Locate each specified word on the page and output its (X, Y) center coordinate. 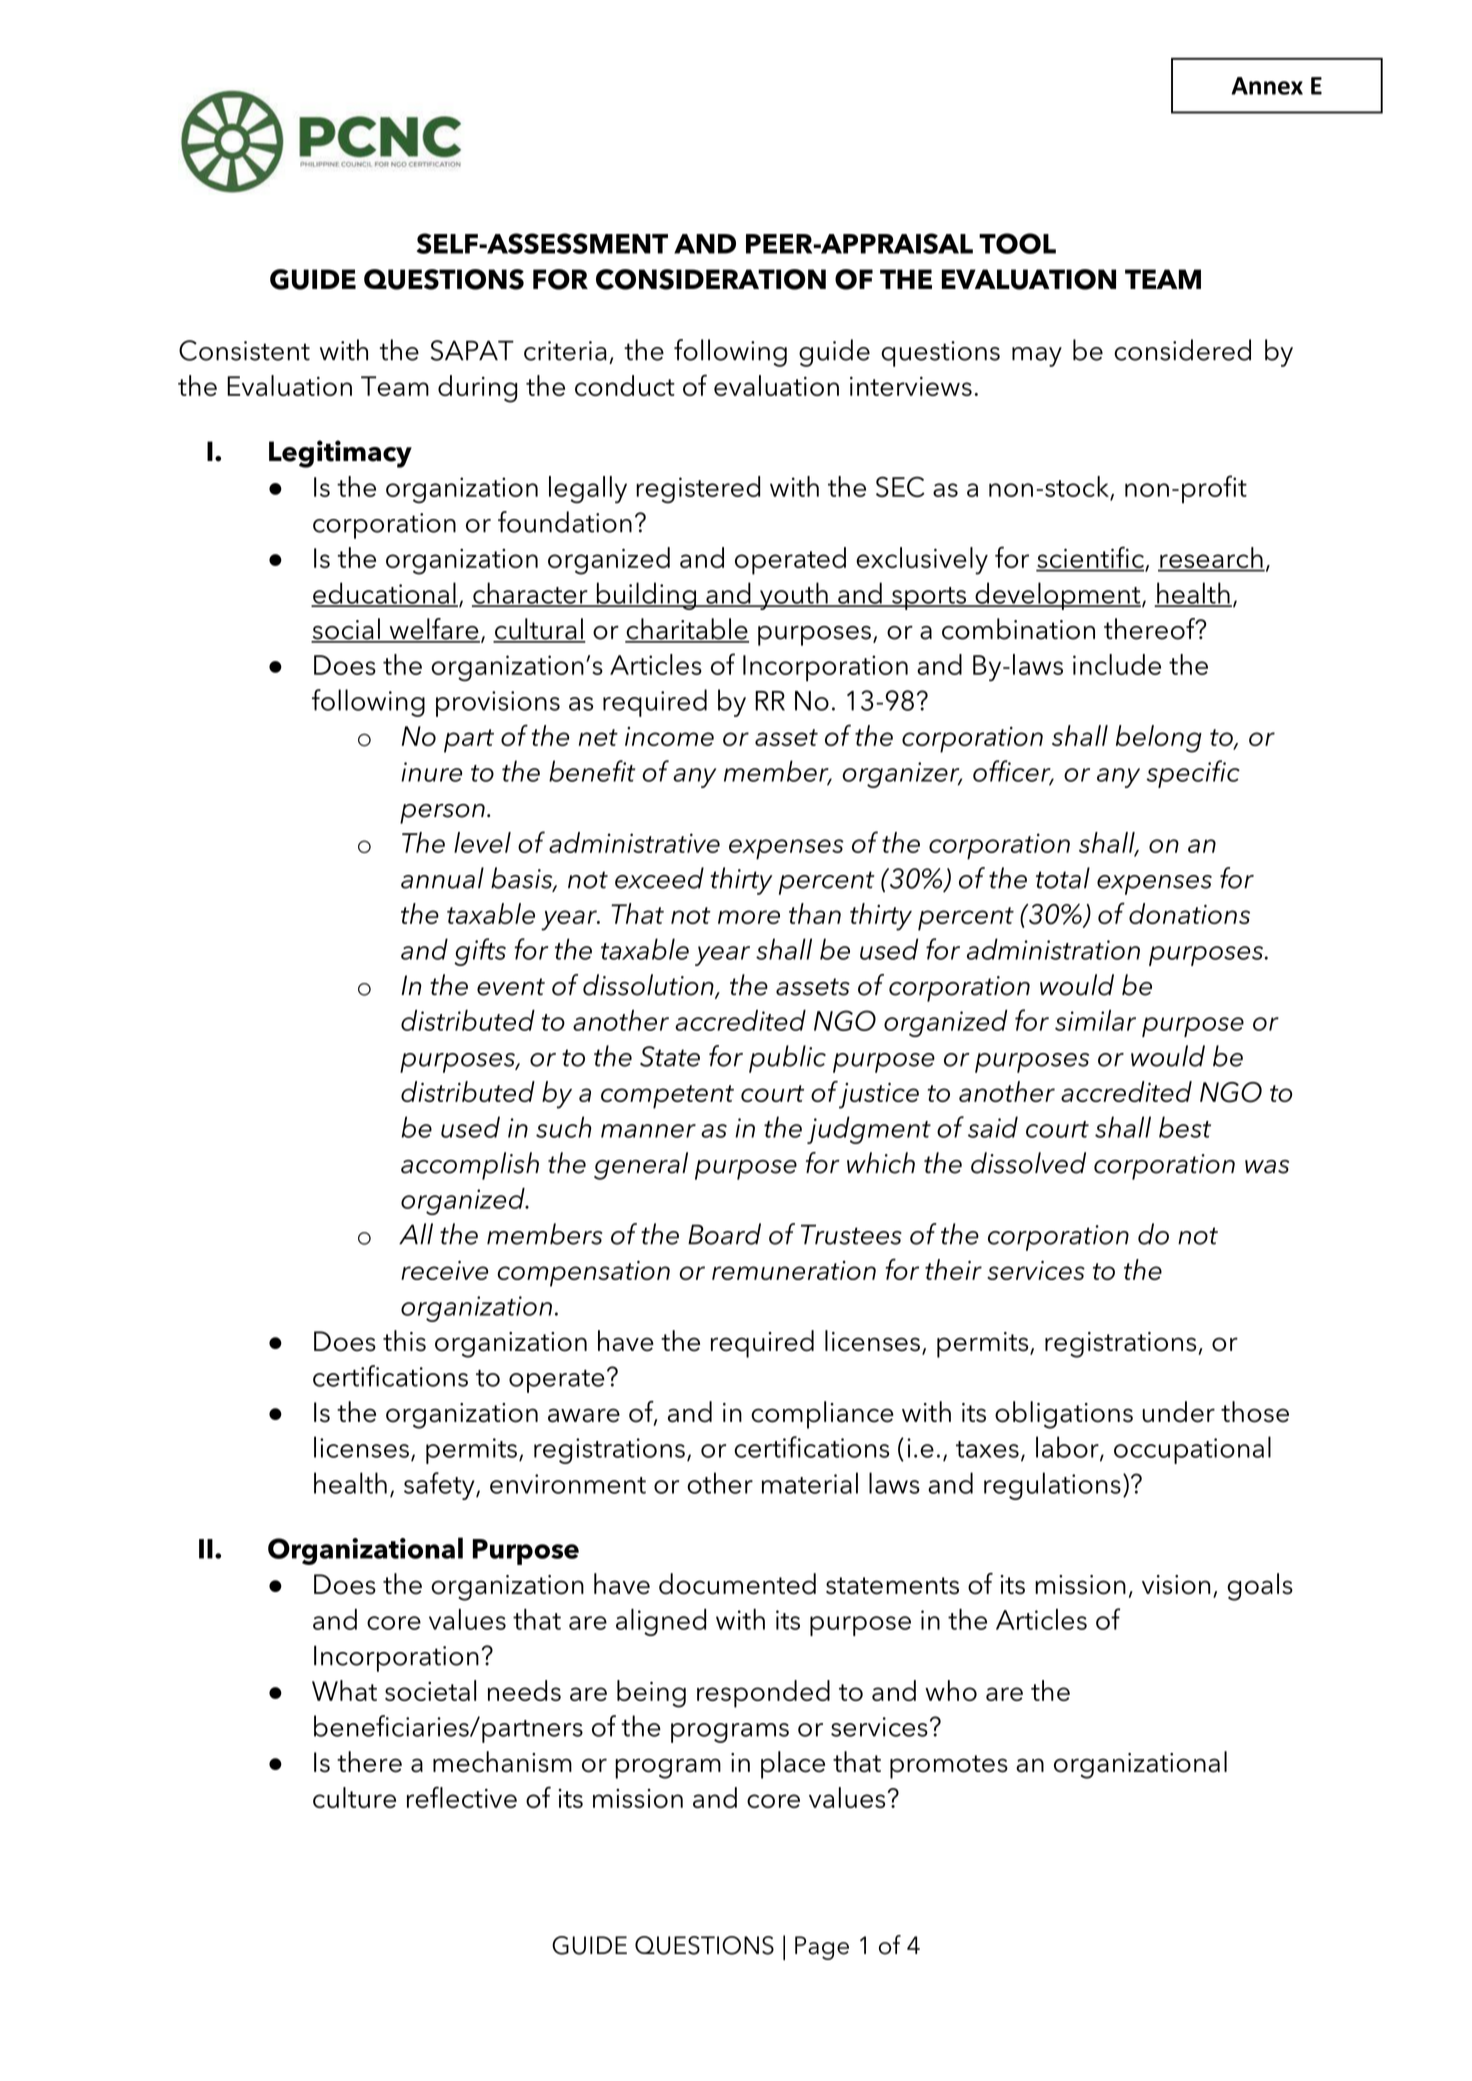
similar (1095, 1020)
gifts (480, 952)
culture (354, 1797)
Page (822, 1948)
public (787, 1059)
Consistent (244, 350)
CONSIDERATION (711, 279)
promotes (949, 1767)
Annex (1267, 86)
